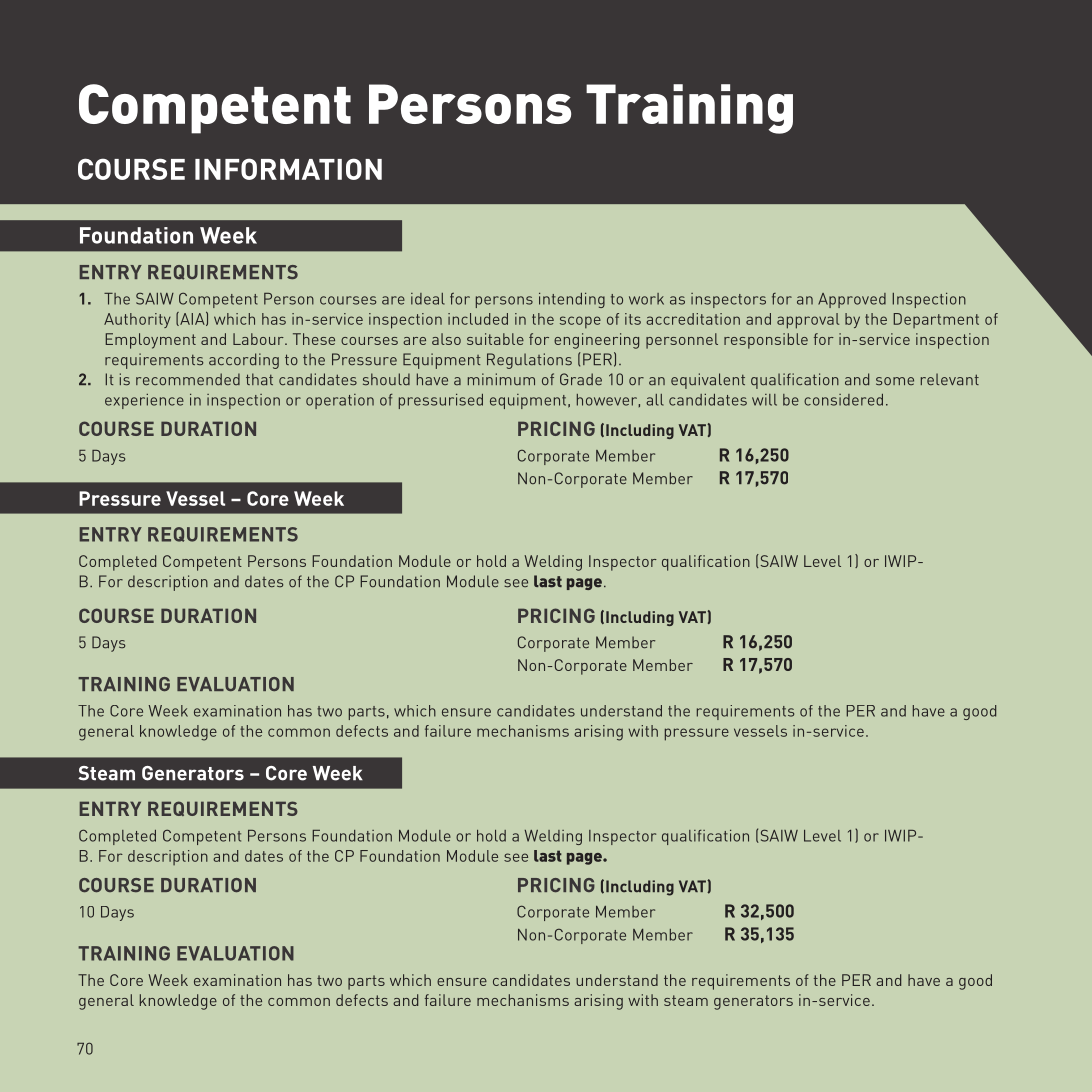  What do you see at coordinates (843, 400) in the page?
I see `considered` at bounding box center [843, 400].
